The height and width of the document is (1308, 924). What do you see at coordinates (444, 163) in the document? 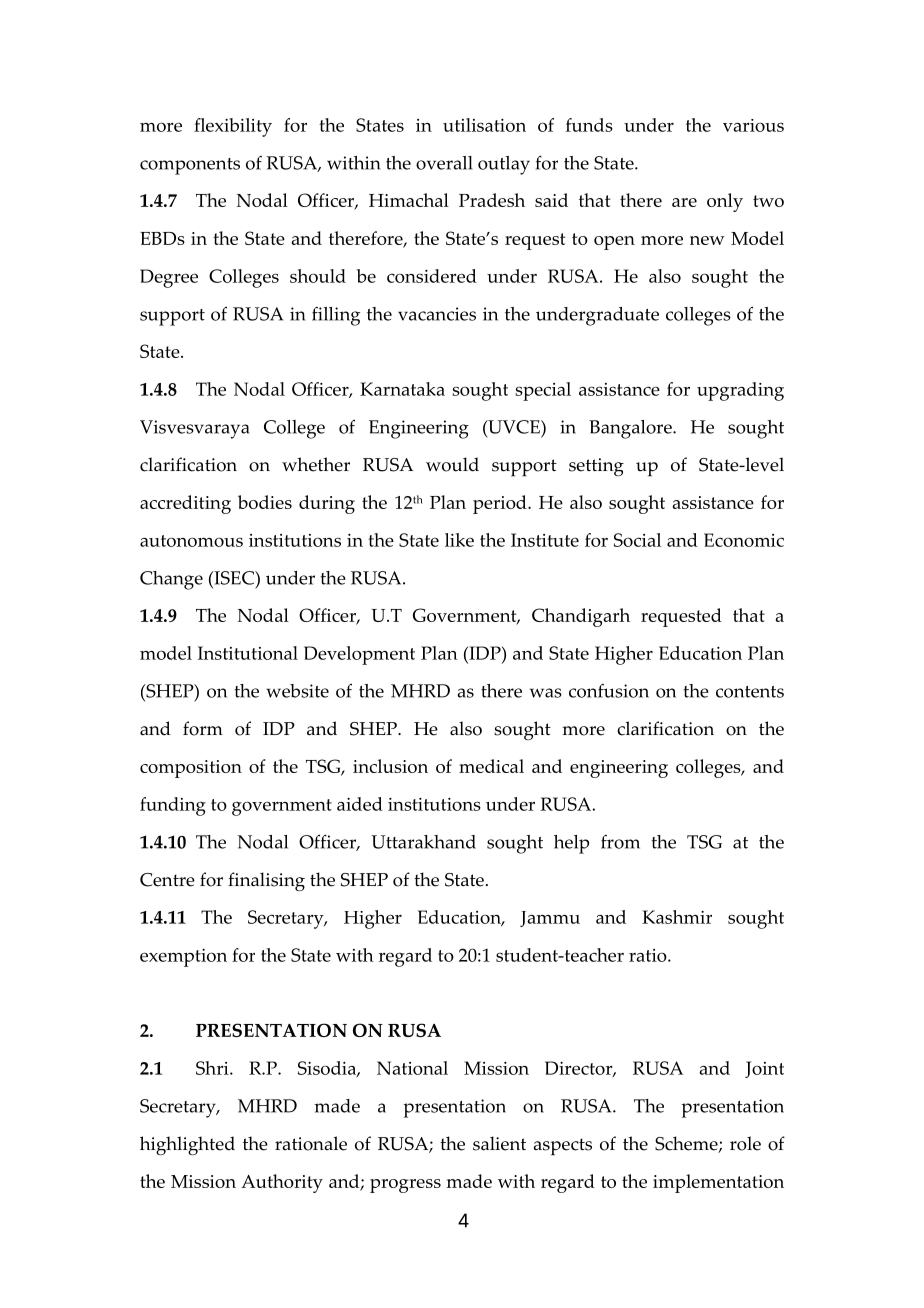
I see `overall` at bounding box center [444, 163].
